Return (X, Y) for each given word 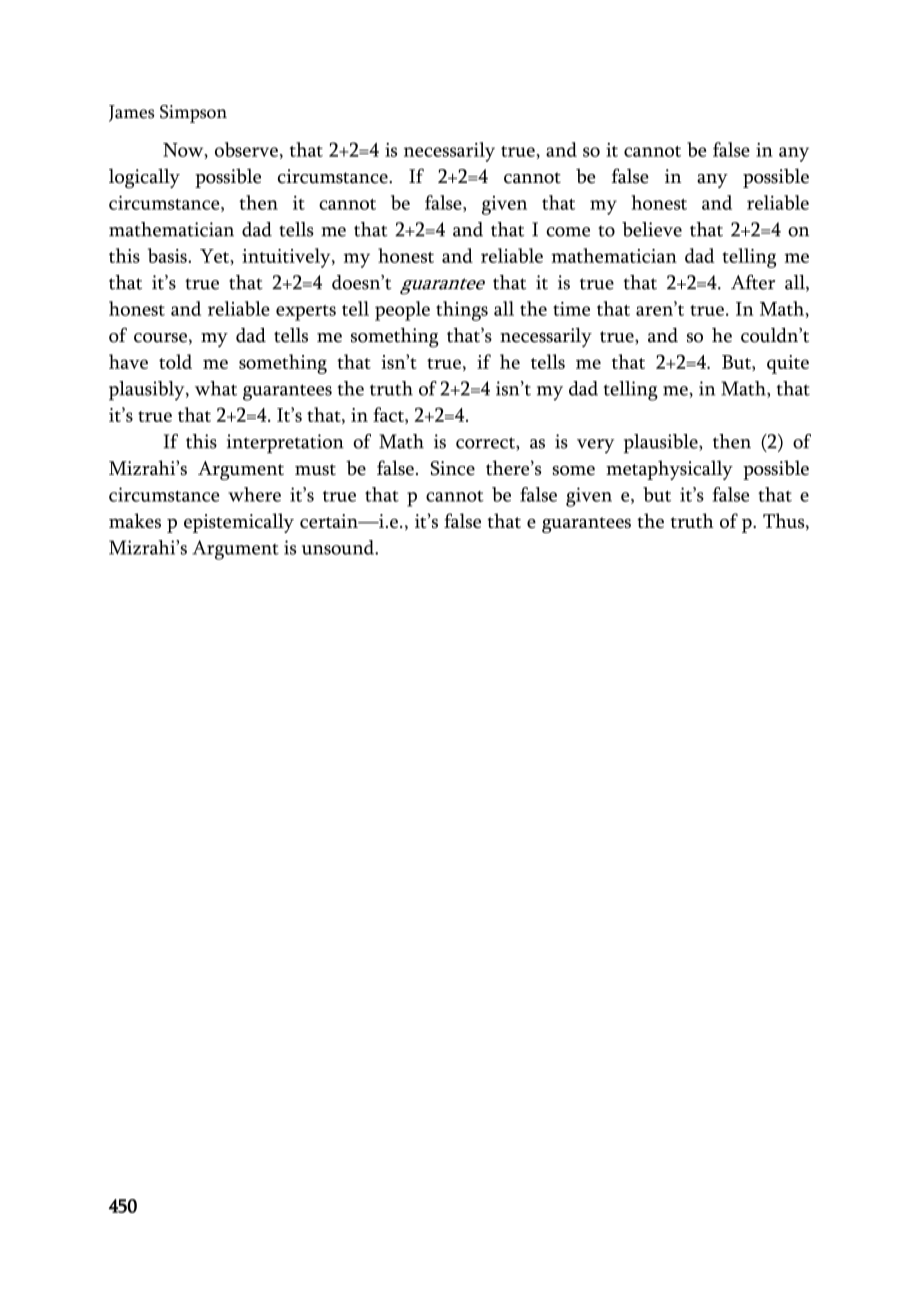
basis (168, 255)
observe (246, 149)
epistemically (239, 523)
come (568, 232)
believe (652, 229)
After (753, 282)
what (216, 388)
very (595, 446)
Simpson (193, 114)
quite (788, 364)
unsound (339, 547)
